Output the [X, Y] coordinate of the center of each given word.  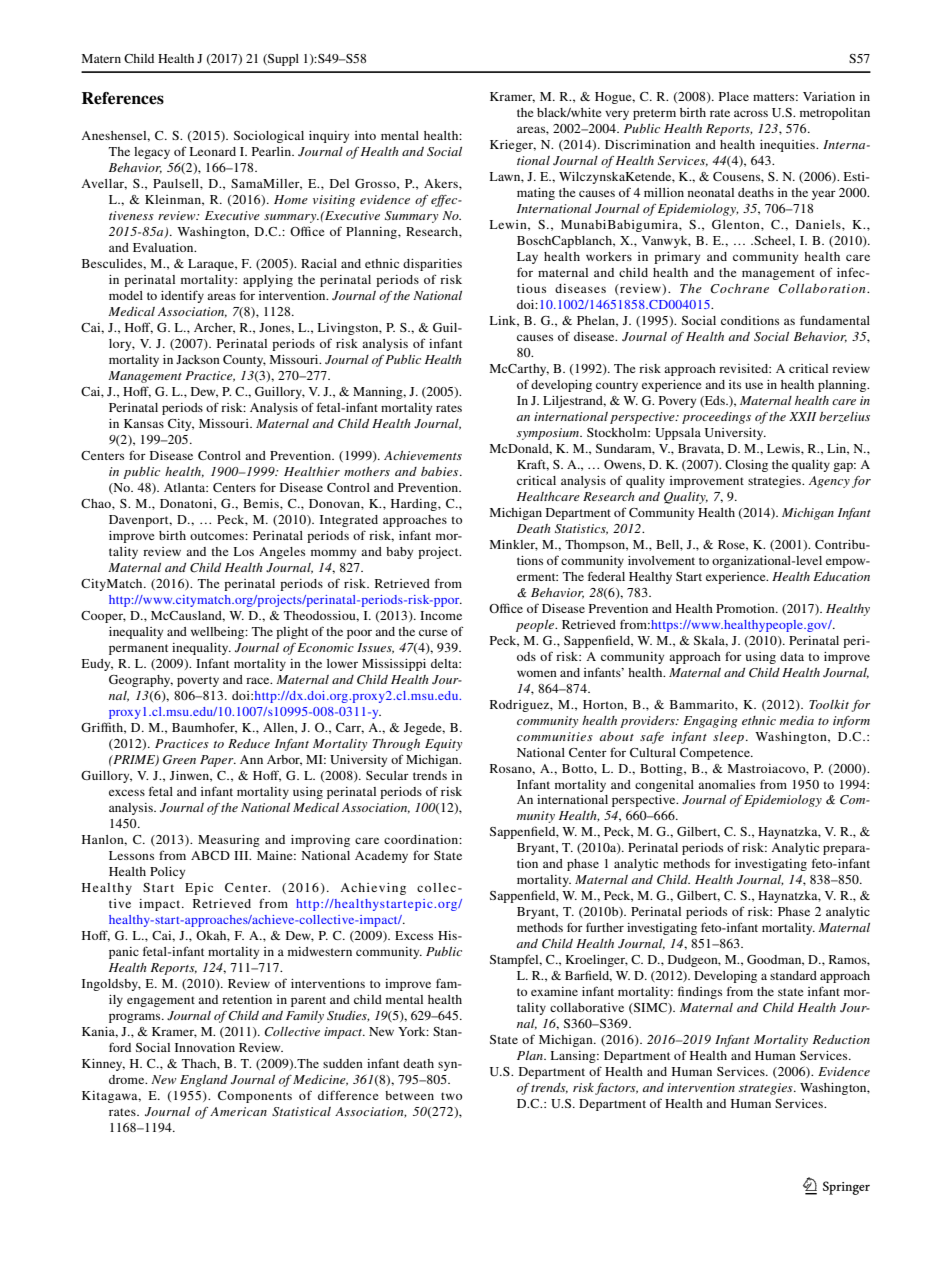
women [537, 673]
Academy [381, 857]
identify [182, 296]
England [204, 1081]
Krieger [513, 146]
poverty [198, 681]
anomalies [726, 784]
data [792, 656]
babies [441, 471]
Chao [97, 503]
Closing [746, 466]
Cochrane [739, 289]
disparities [432, 265]
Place [734, 96]
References [123, 98]
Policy [167, 873]
